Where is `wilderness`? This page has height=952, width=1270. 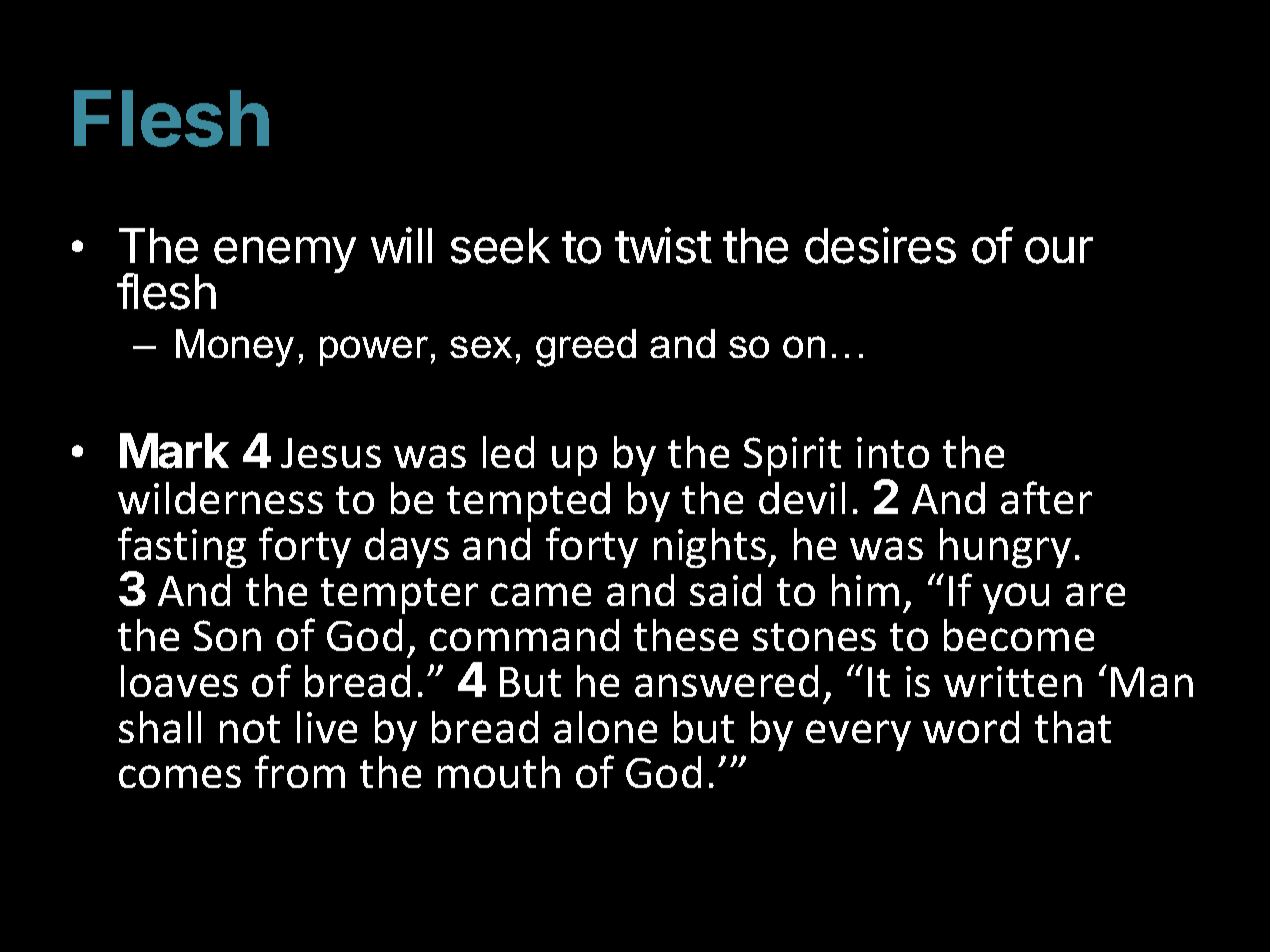 wilderness is located at coordinates (220, 498).
